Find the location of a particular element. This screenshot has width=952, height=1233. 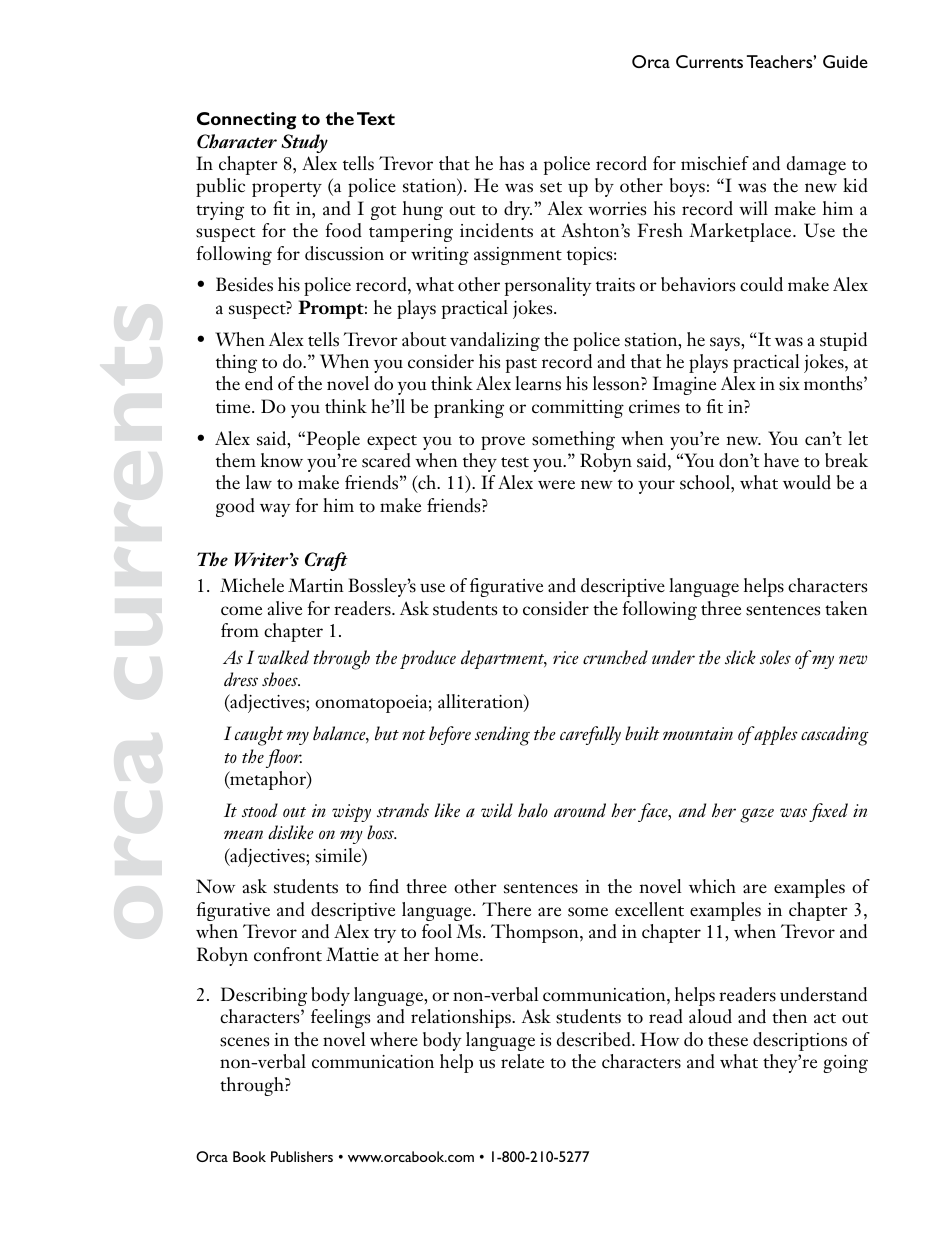

Publishers is located at coordinates (302, 1156).
